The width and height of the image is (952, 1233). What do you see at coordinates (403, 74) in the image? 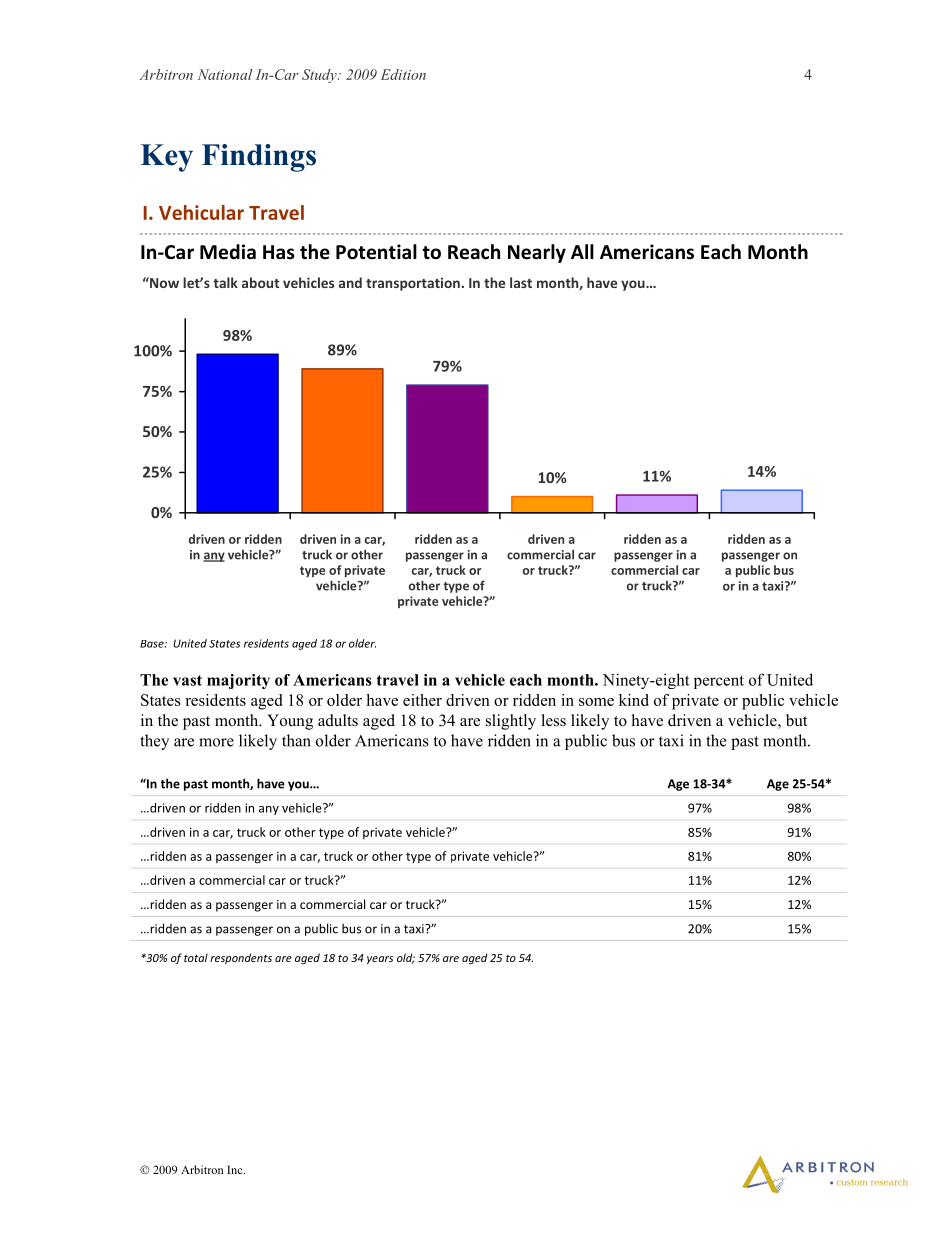
I see `Edition` at bounding box center [403, 74].
